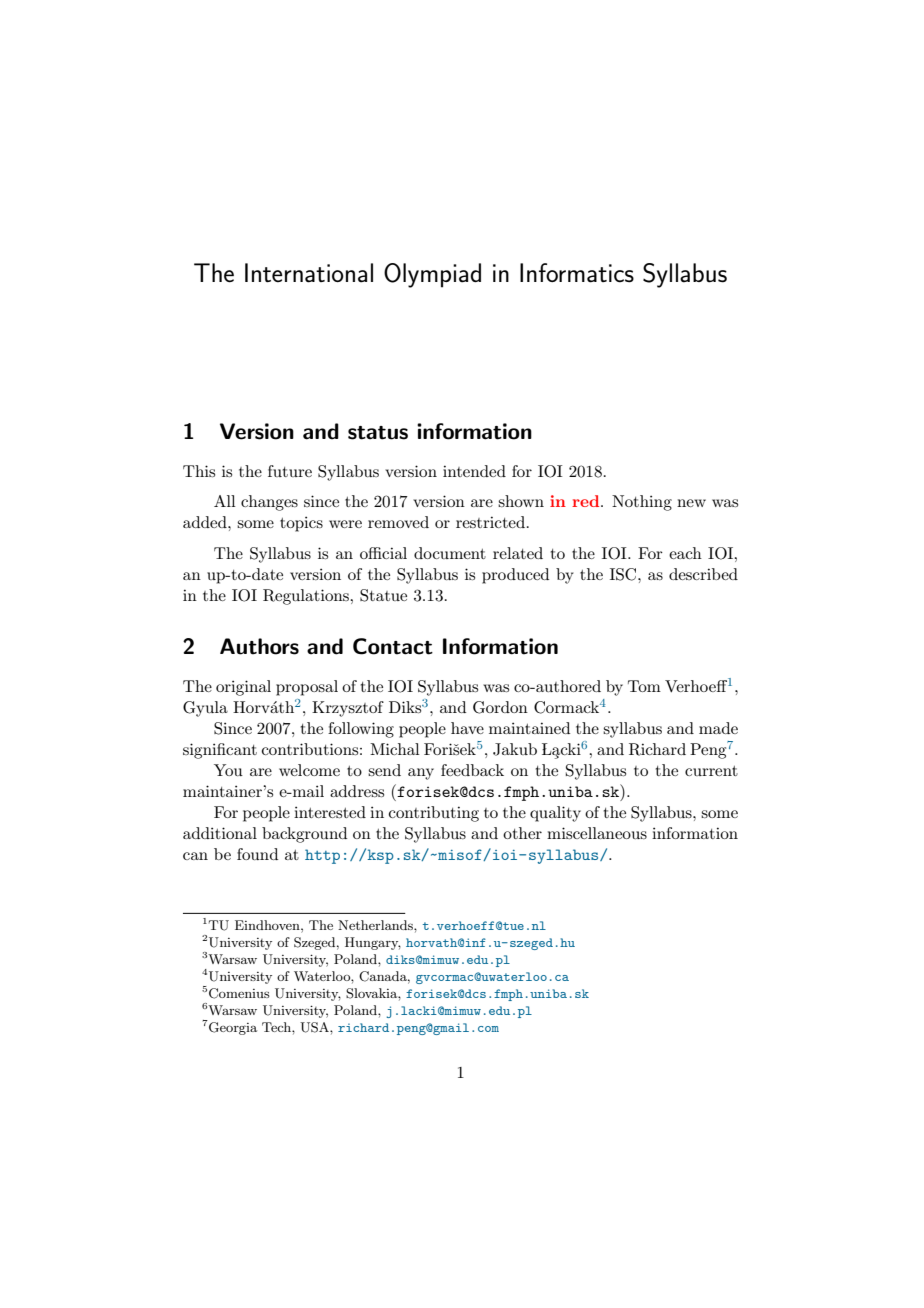 The image size is (924, 1308). I want to click on current, so click(711, 771).
